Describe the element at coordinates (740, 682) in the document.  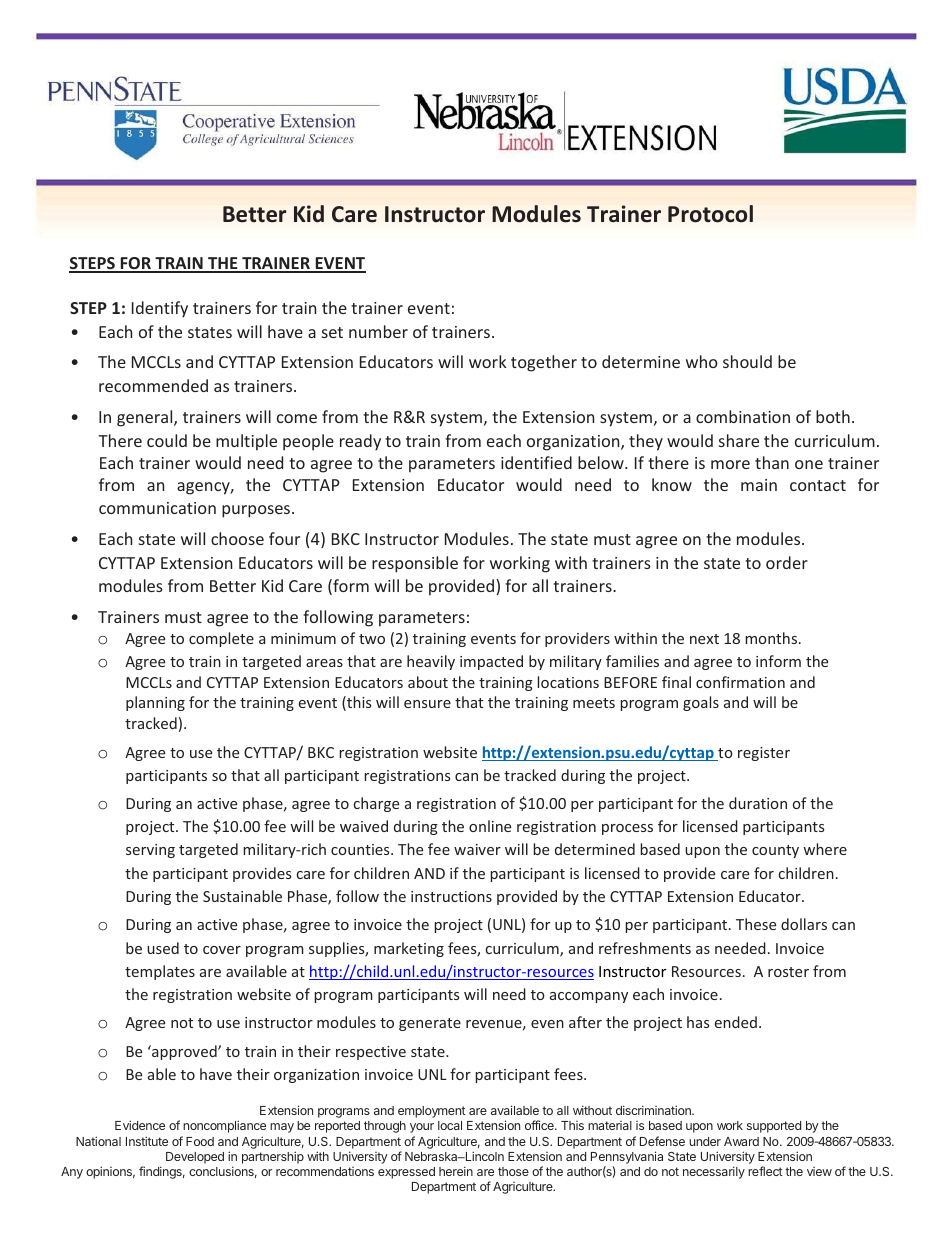
I see `confirmation` at that location.
